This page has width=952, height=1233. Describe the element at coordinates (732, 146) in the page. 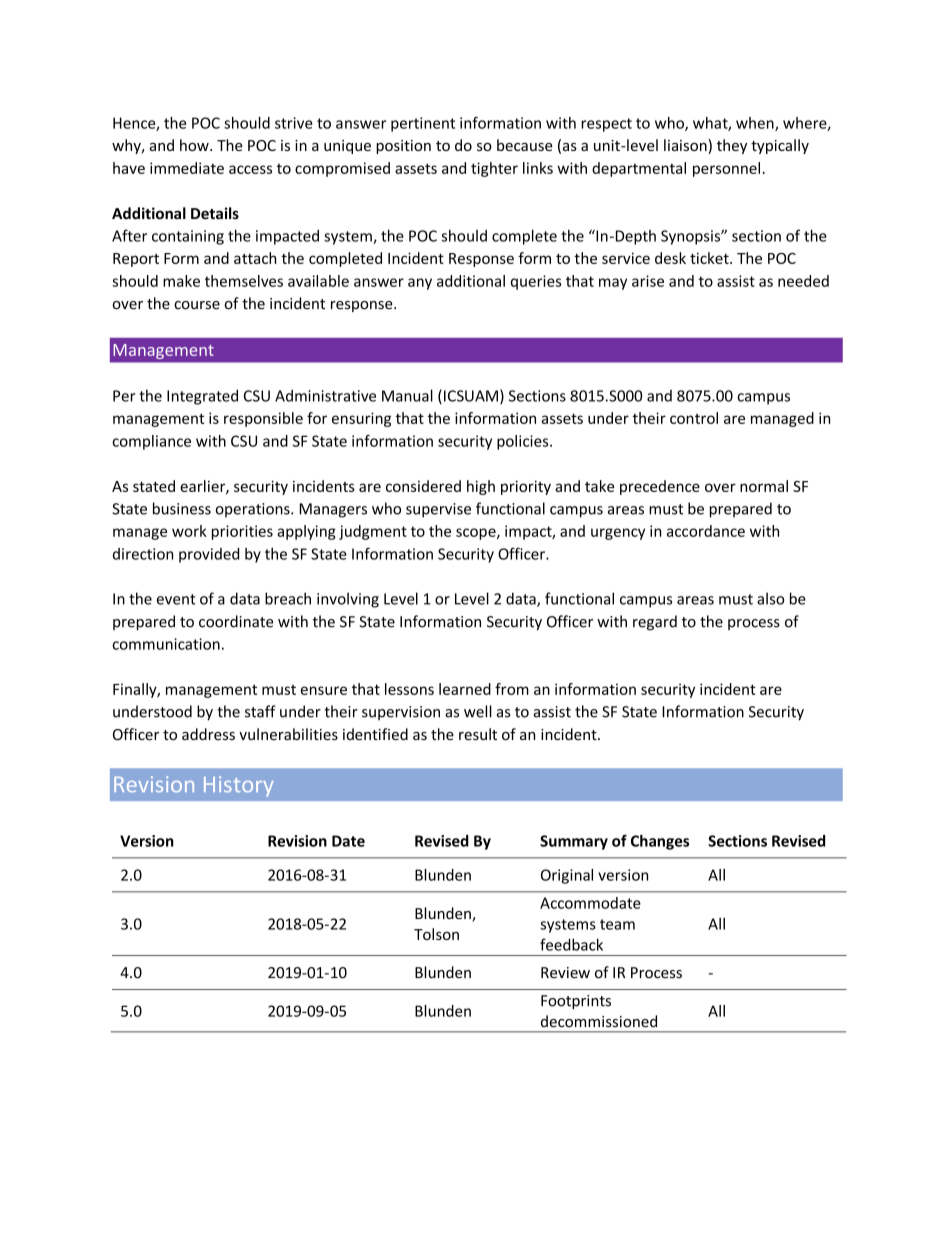

I see `they` at that location.
